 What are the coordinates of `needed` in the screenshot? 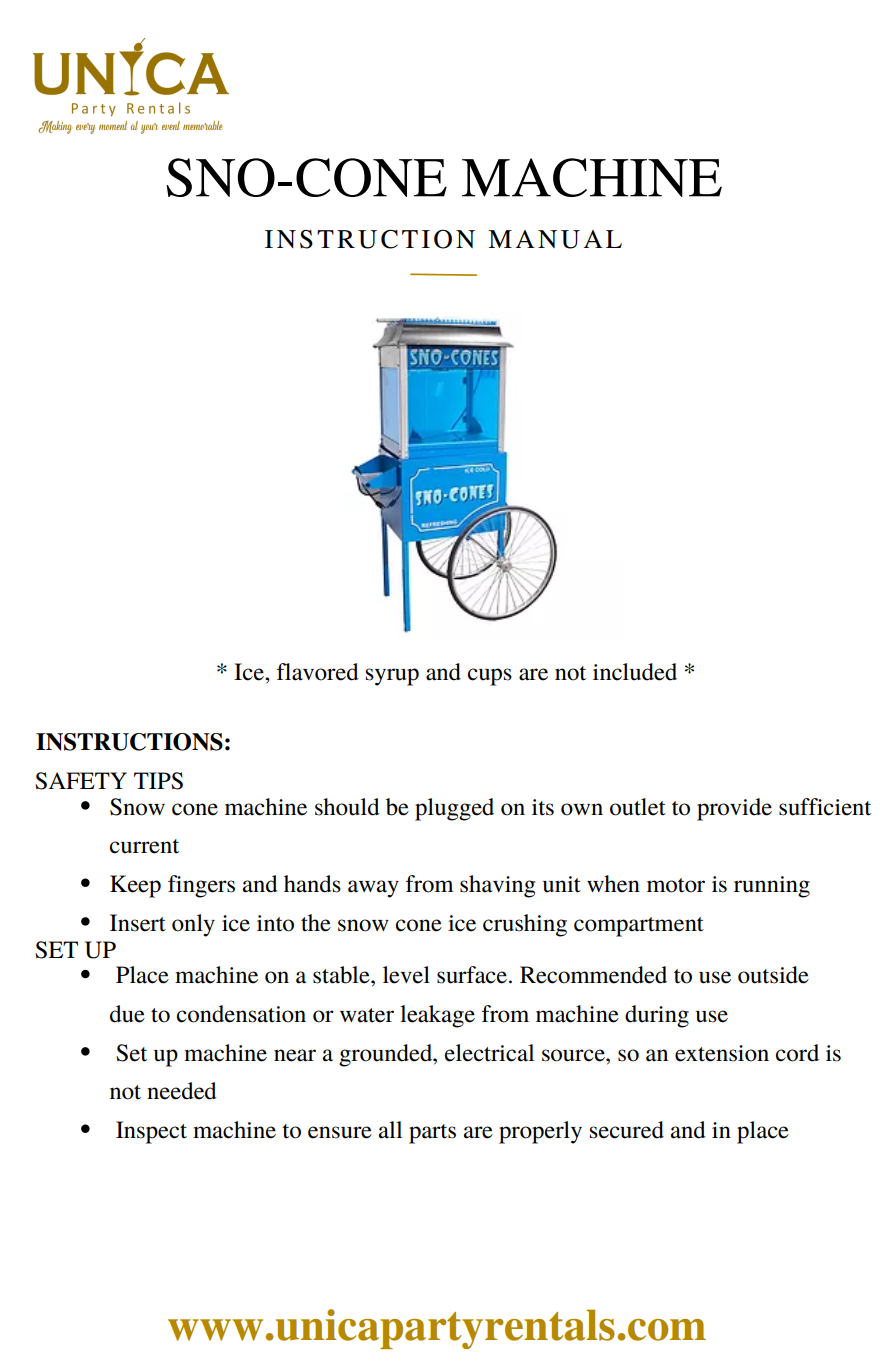 It's located at (182, 1091).
